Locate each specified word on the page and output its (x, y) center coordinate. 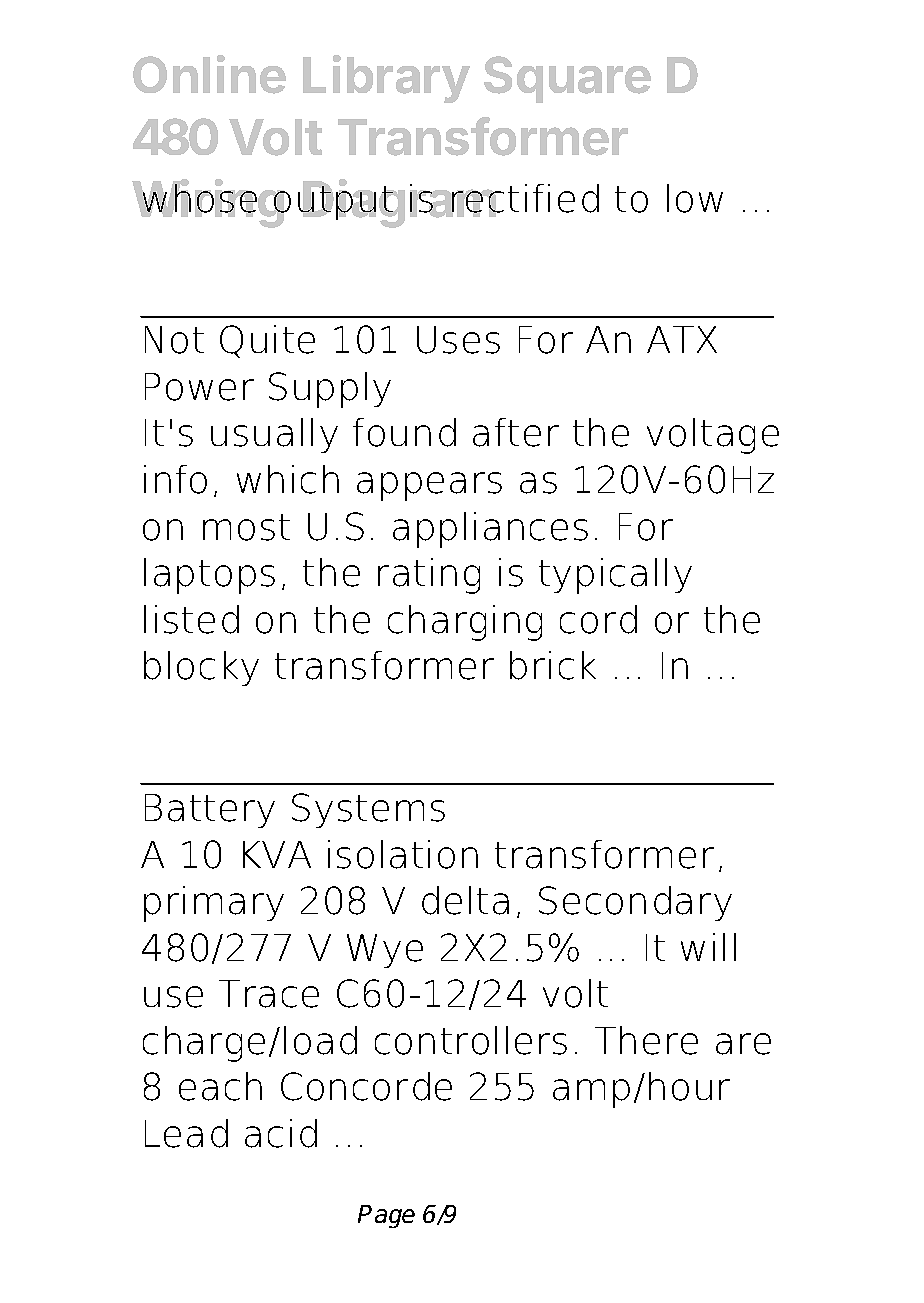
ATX (682, 339)
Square (567, 79)
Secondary (635, 903)
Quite (267, 341)
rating (429, 576)
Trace (269, 994)
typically (615, 576)
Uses (458, 340)
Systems (368, 810)
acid (281, 1133)
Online (209, 74)
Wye (385, 951)
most (246, 527)
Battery (210, 811)
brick (553, 665)
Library (386, 79)
